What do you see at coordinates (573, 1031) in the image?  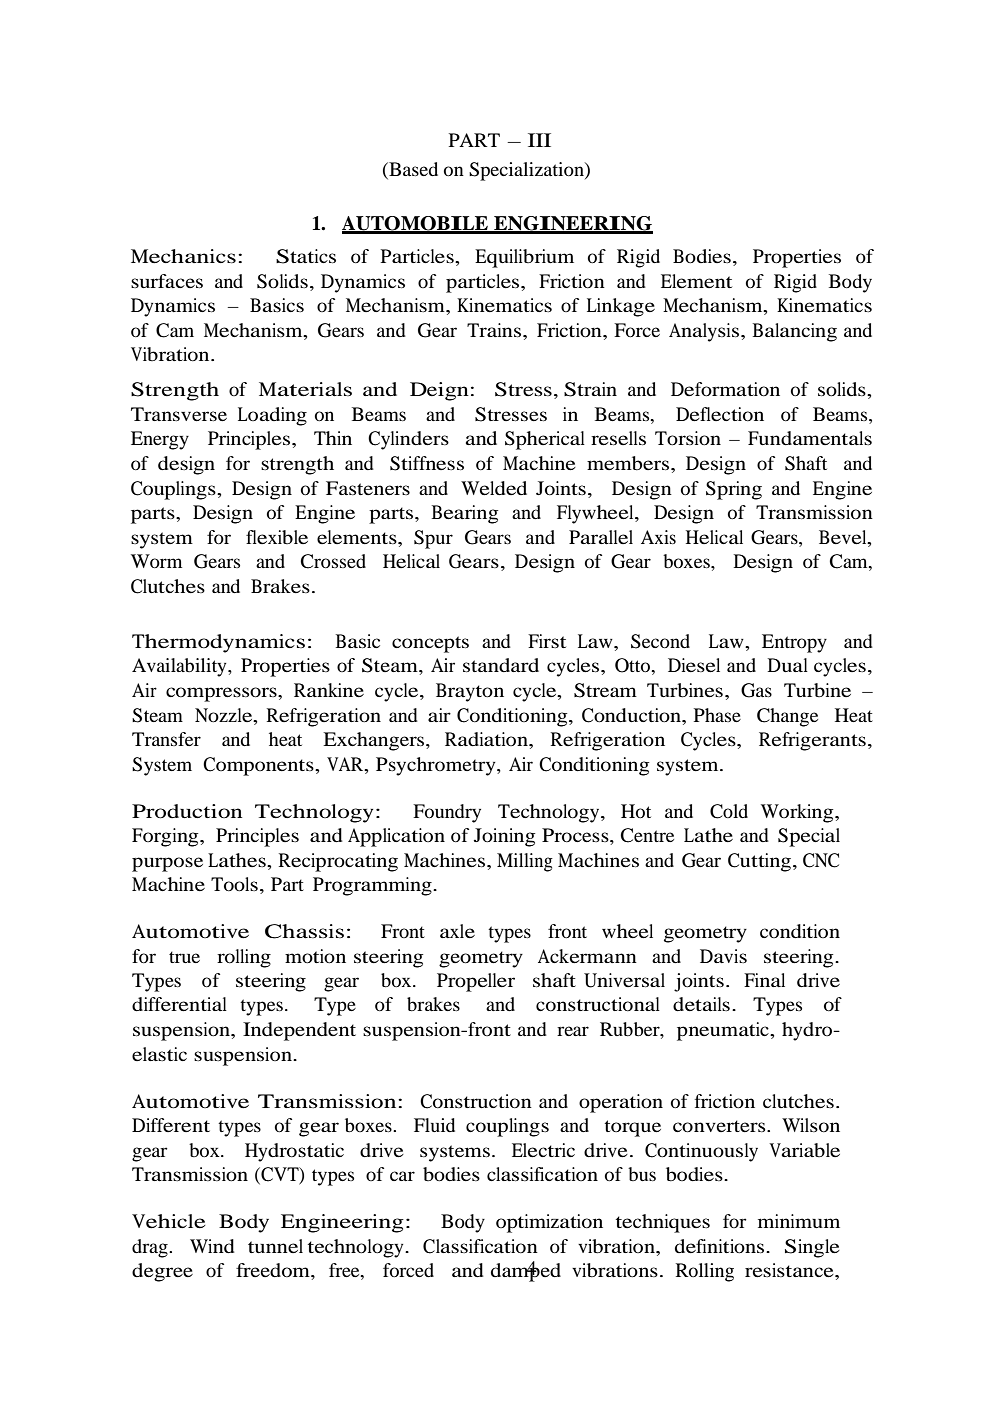 I see `rear` at bounding box center [573, 1031].
